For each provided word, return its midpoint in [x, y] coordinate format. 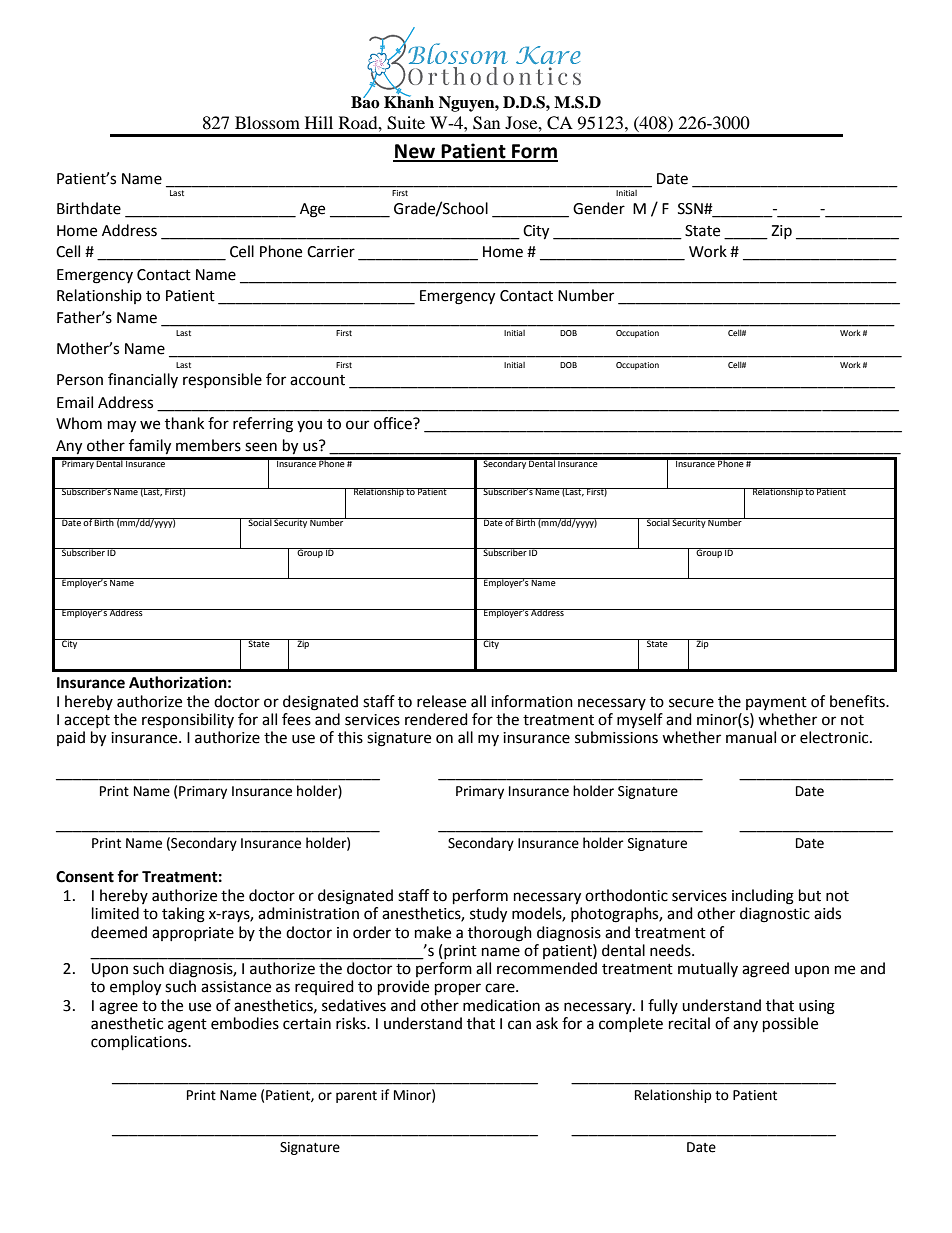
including [763, 897]
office [394, 423]
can [519, 1025]
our [357, 425]
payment [776, 703]
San [486, 123]
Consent [85, 877]
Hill [319, 122]
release [441, 701]
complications [140, 1043]
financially [143, 380]
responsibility [188, 720]
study [488, 915]
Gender [599, 208]
